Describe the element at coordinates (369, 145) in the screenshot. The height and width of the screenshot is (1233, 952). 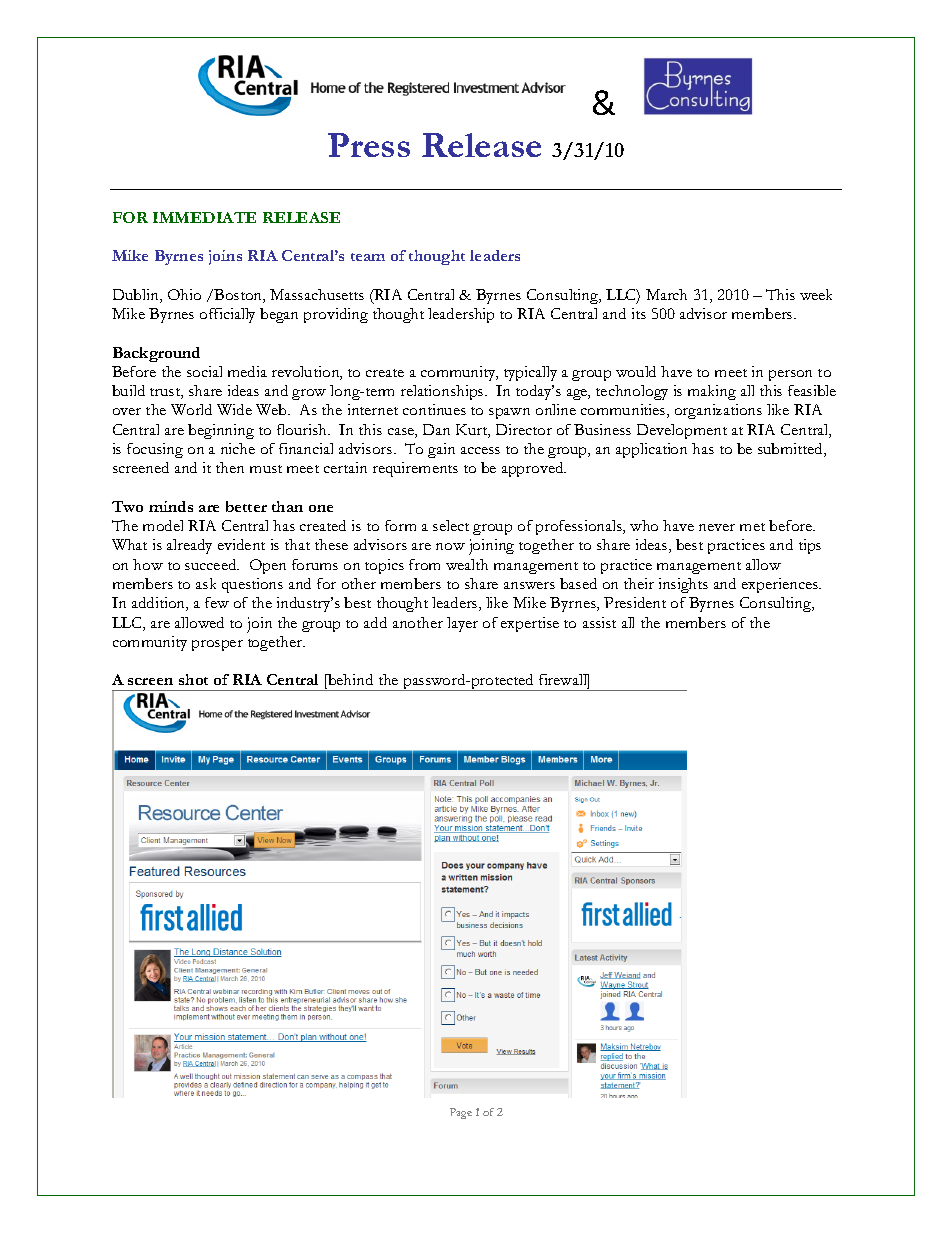
I see `Press` at that location.
